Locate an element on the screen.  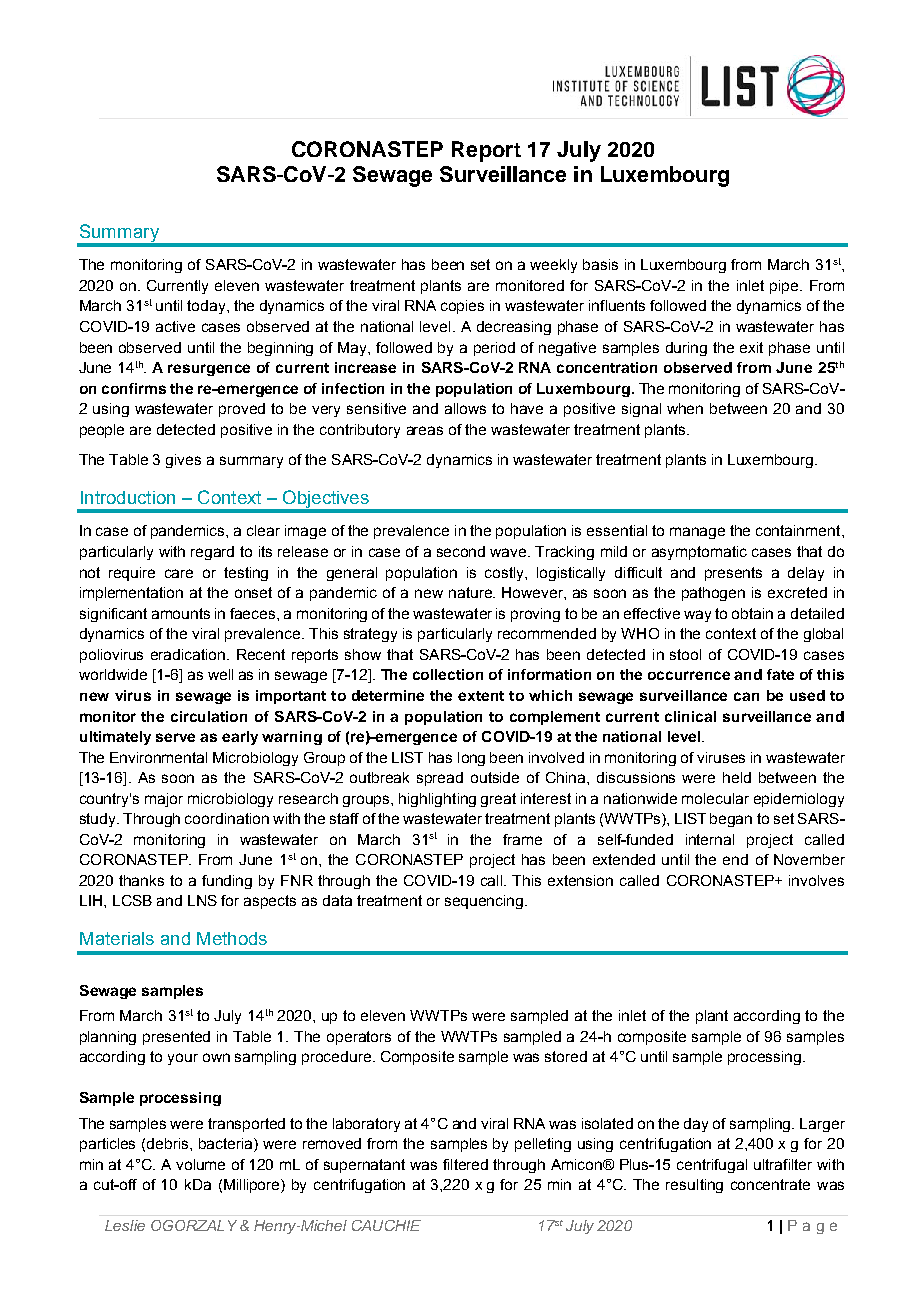
pipe is located at coordinates (785, 287).
